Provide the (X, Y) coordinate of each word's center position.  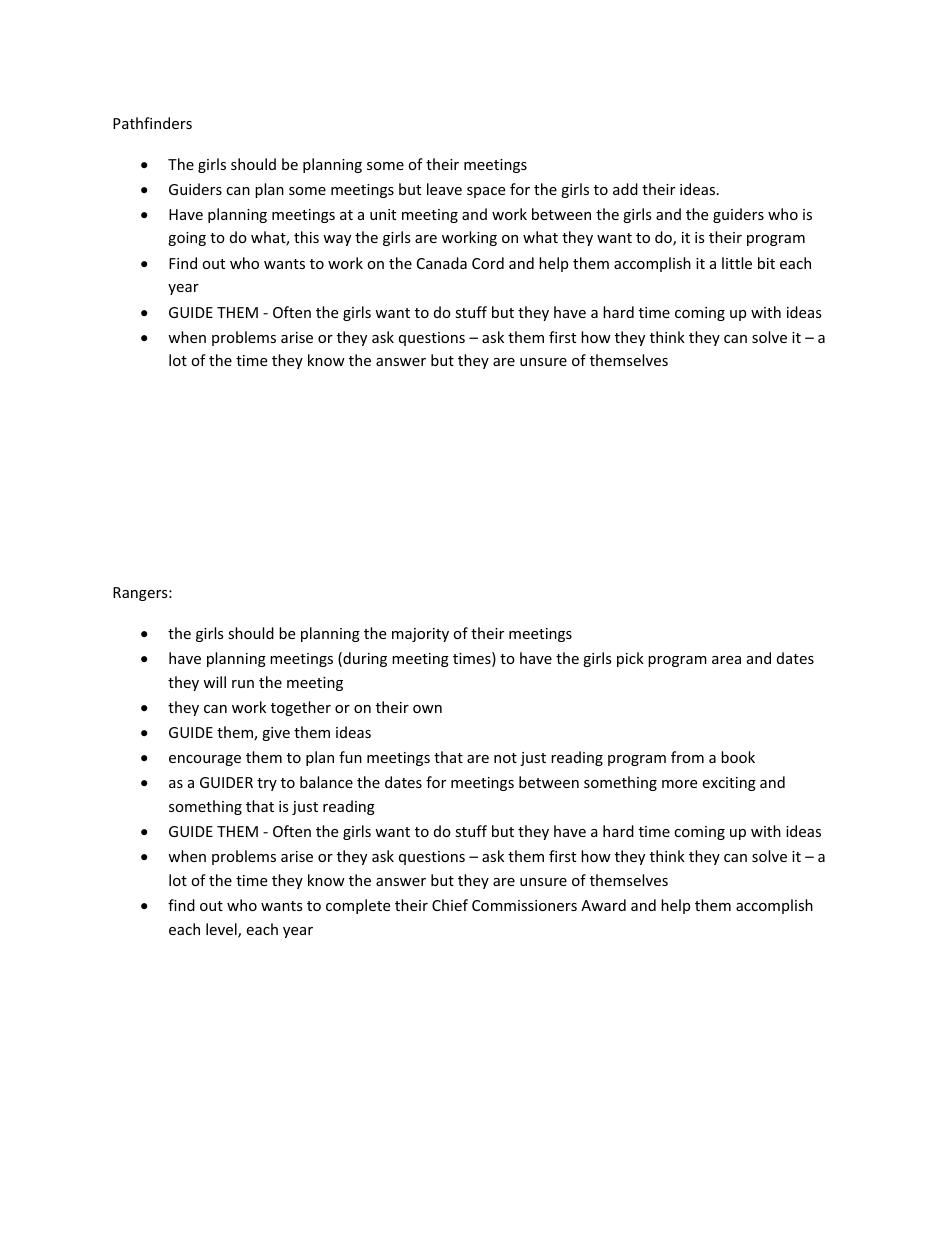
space (486, 192)
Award (603, 905)
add (625, 189)
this (306, 237)
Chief (450, 905)
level (222, 930)
